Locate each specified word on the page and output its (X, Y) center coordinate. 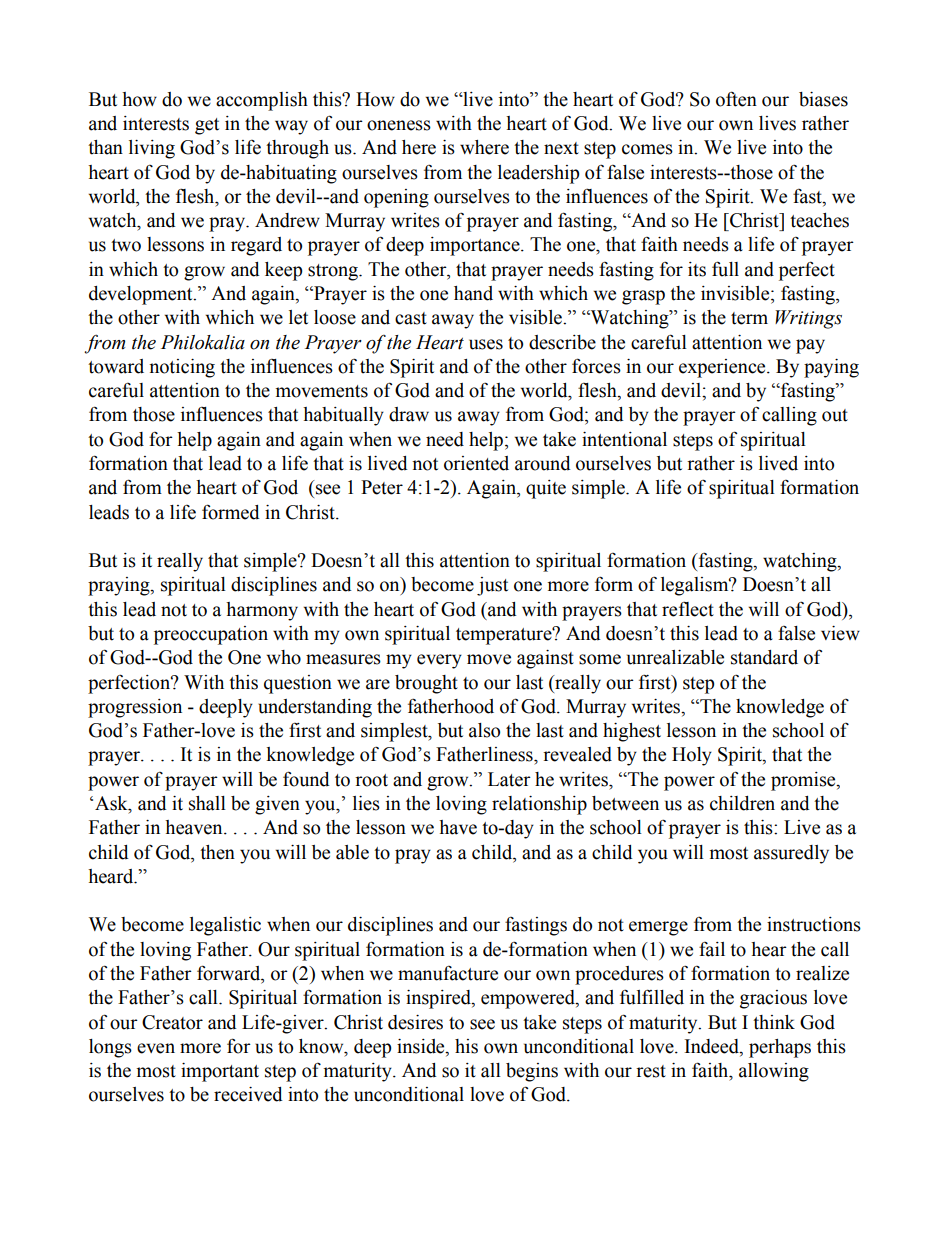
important (220, 1072)
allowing (774, 1072)
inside (422, 1047)
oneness (399, 125)
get (207, 126)
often (736, 99)
